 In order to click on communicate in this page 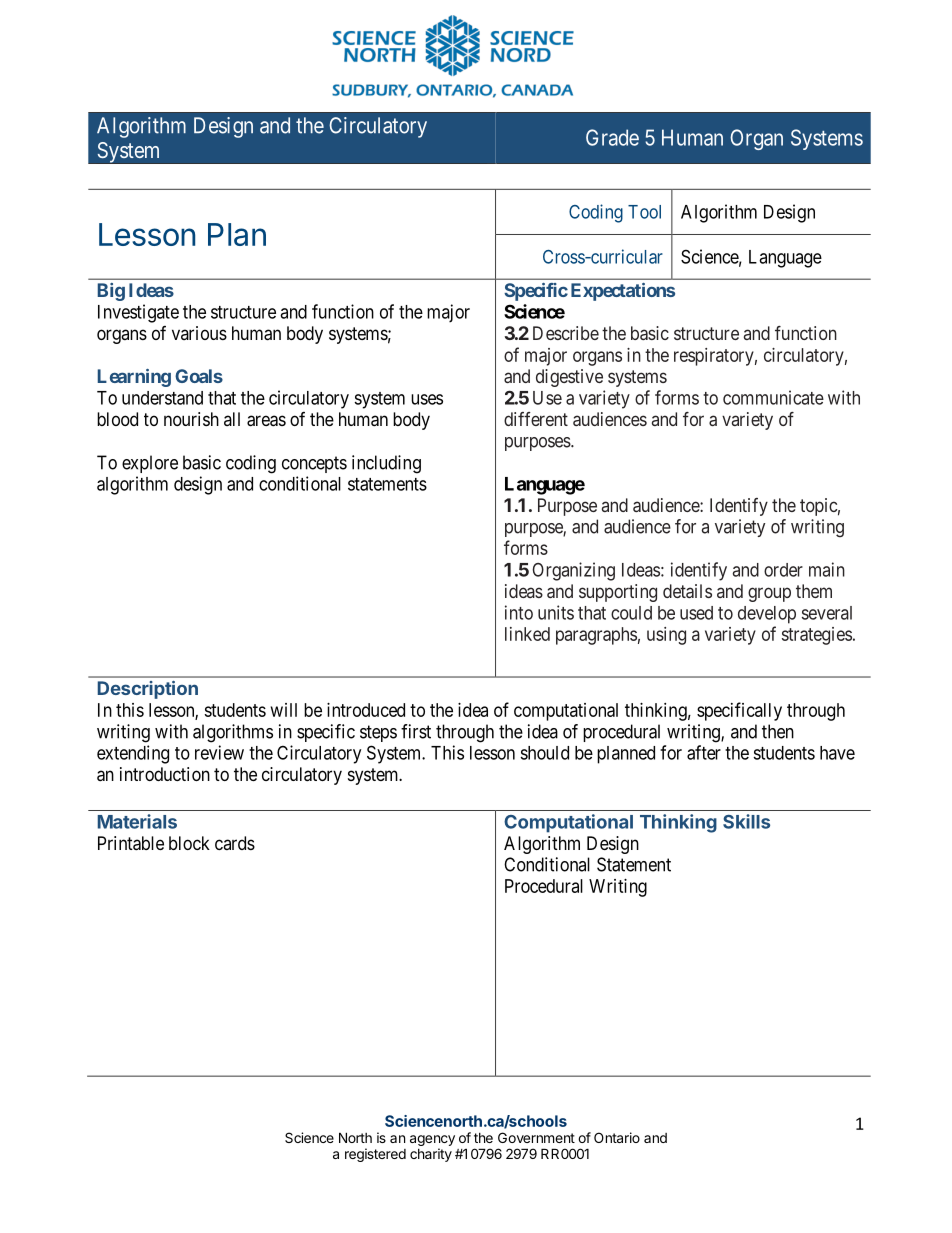, I will do `click(773, 397)`.
